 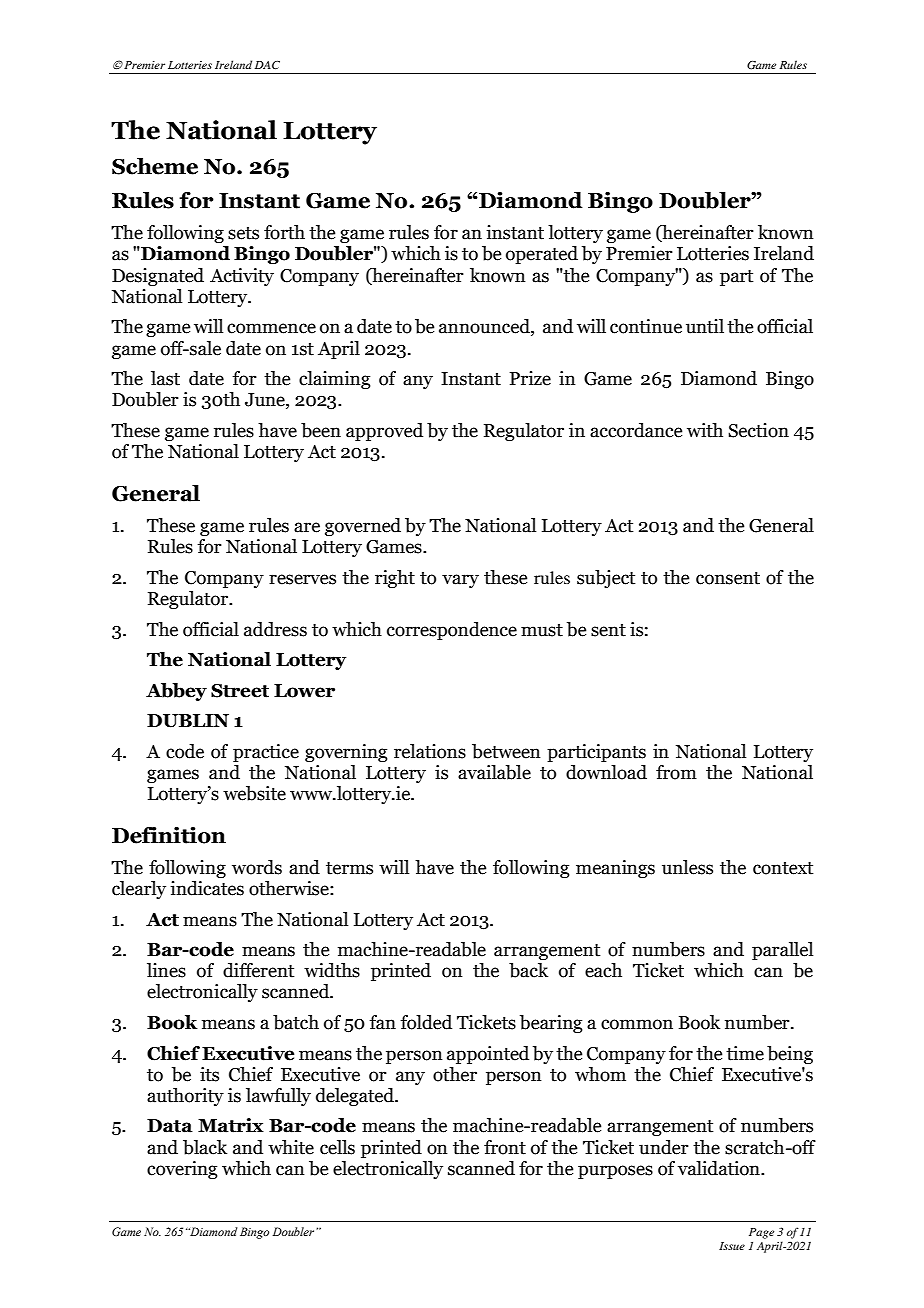 I want to click on Issue, so click(x=732, y=1246).
